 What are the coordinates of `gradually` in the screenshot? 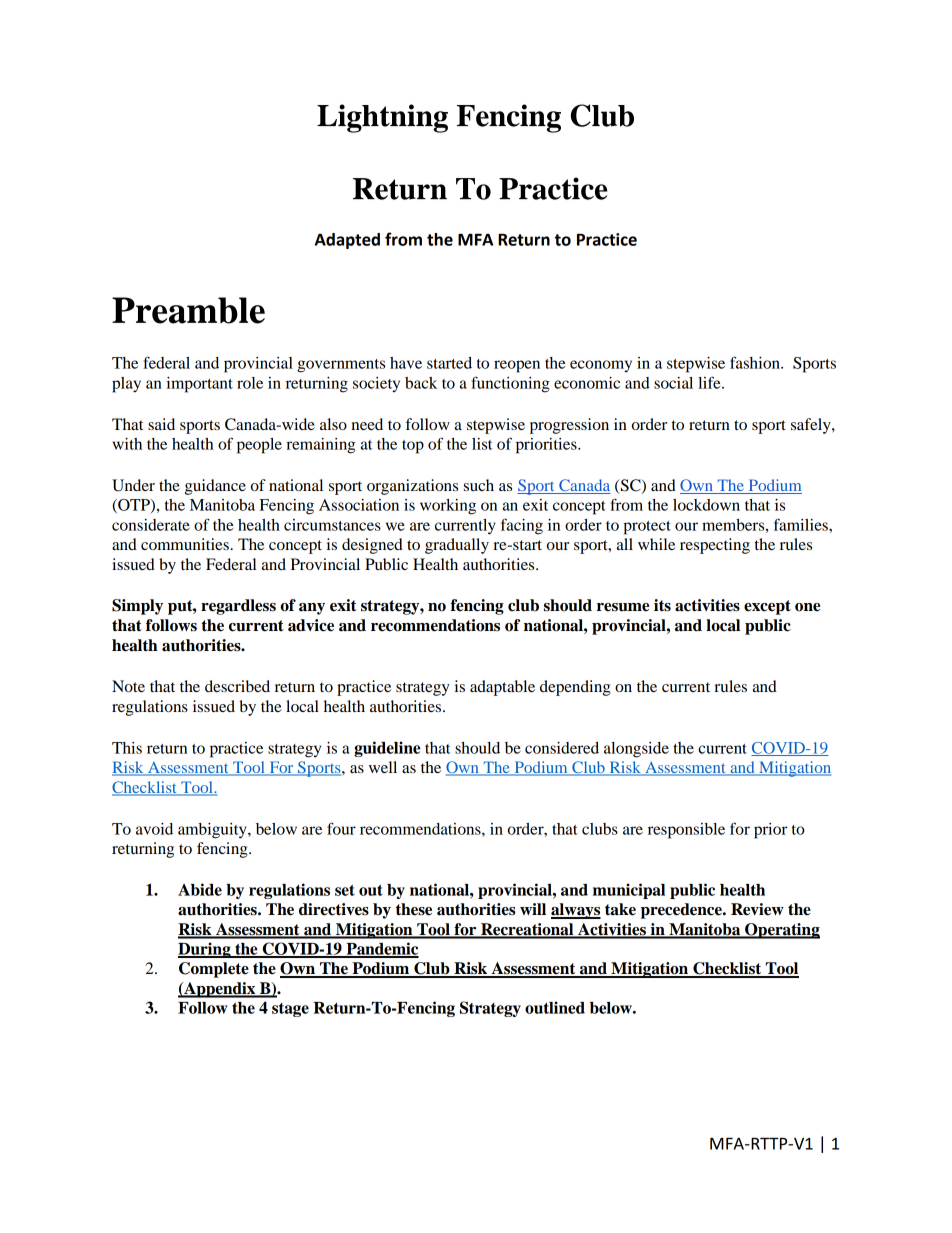 It's located at (457, 546).
